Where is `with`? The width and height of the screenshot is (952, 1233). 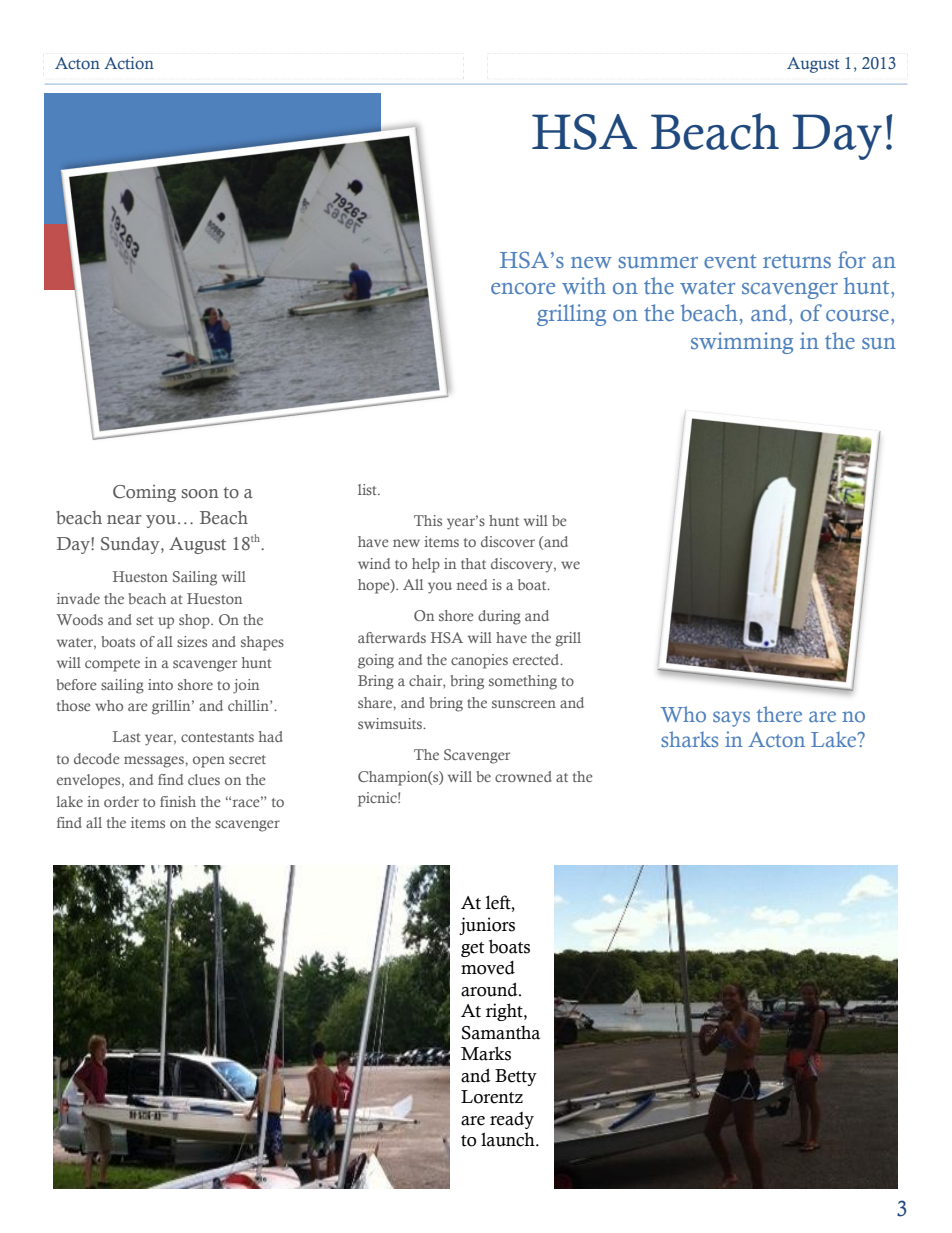
with is located at coordinates (584, 285).
